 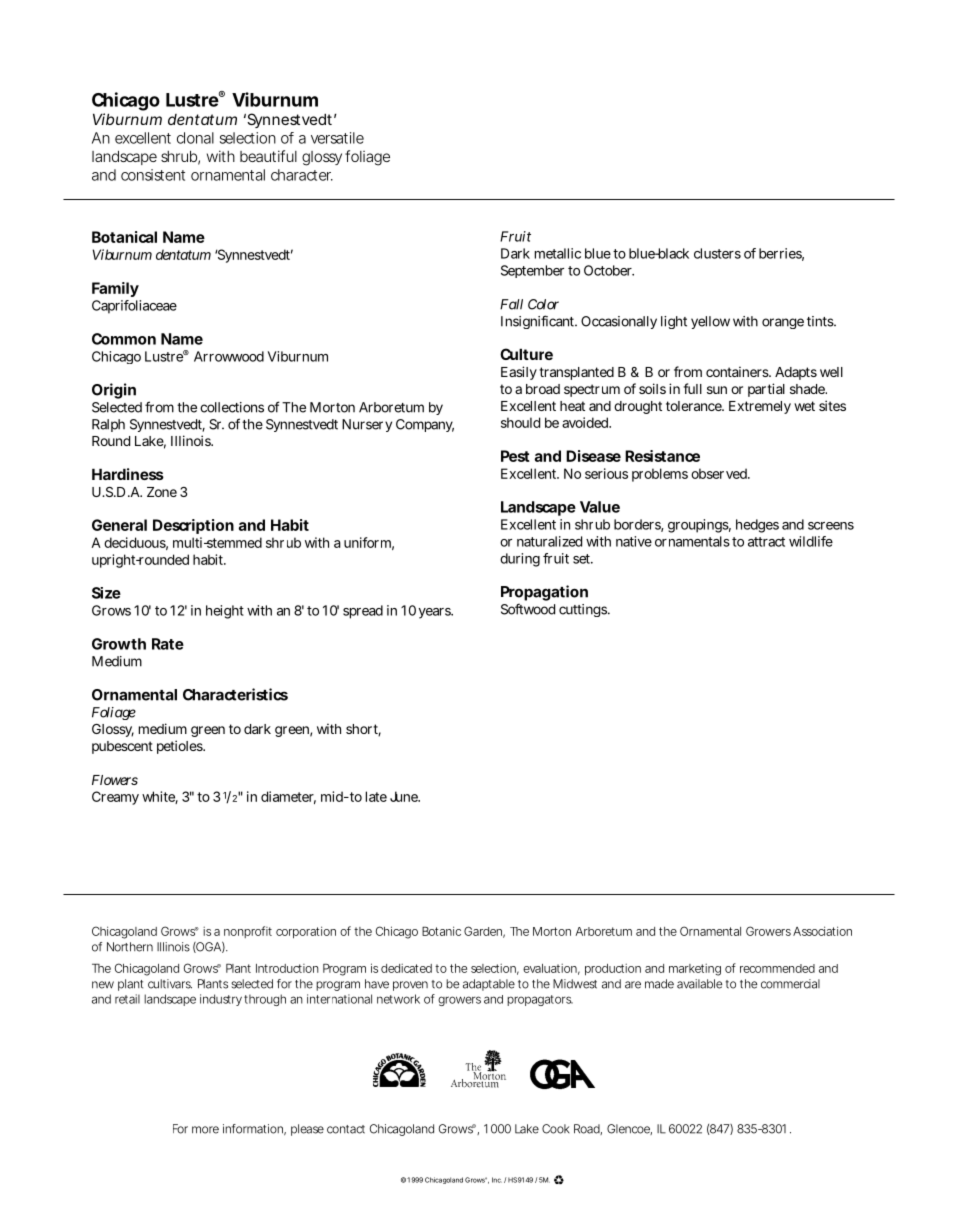 I want to click on attract, so click(x=766, y=542).
